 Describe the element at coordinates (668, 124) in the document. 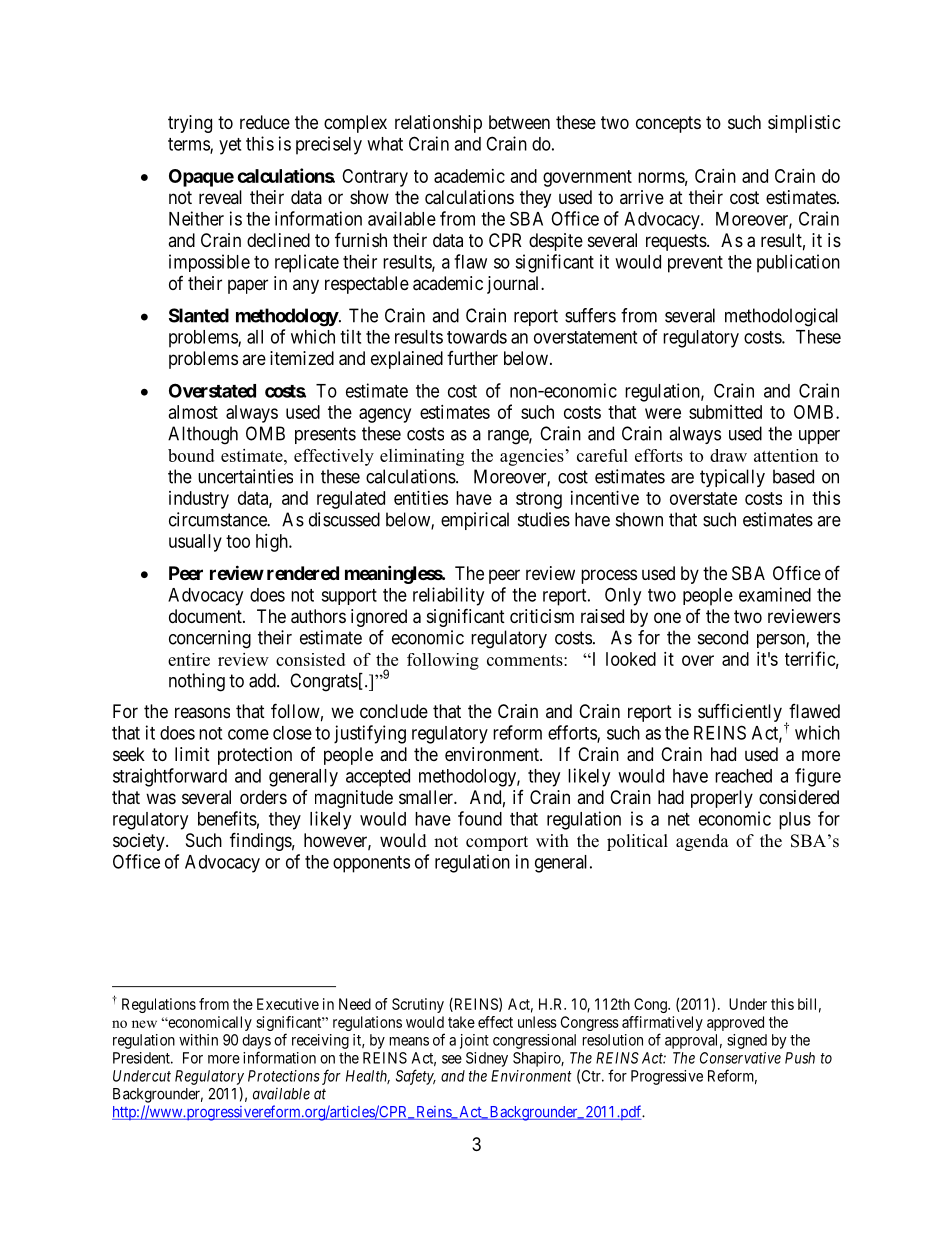

I see `concepts` at that location.
